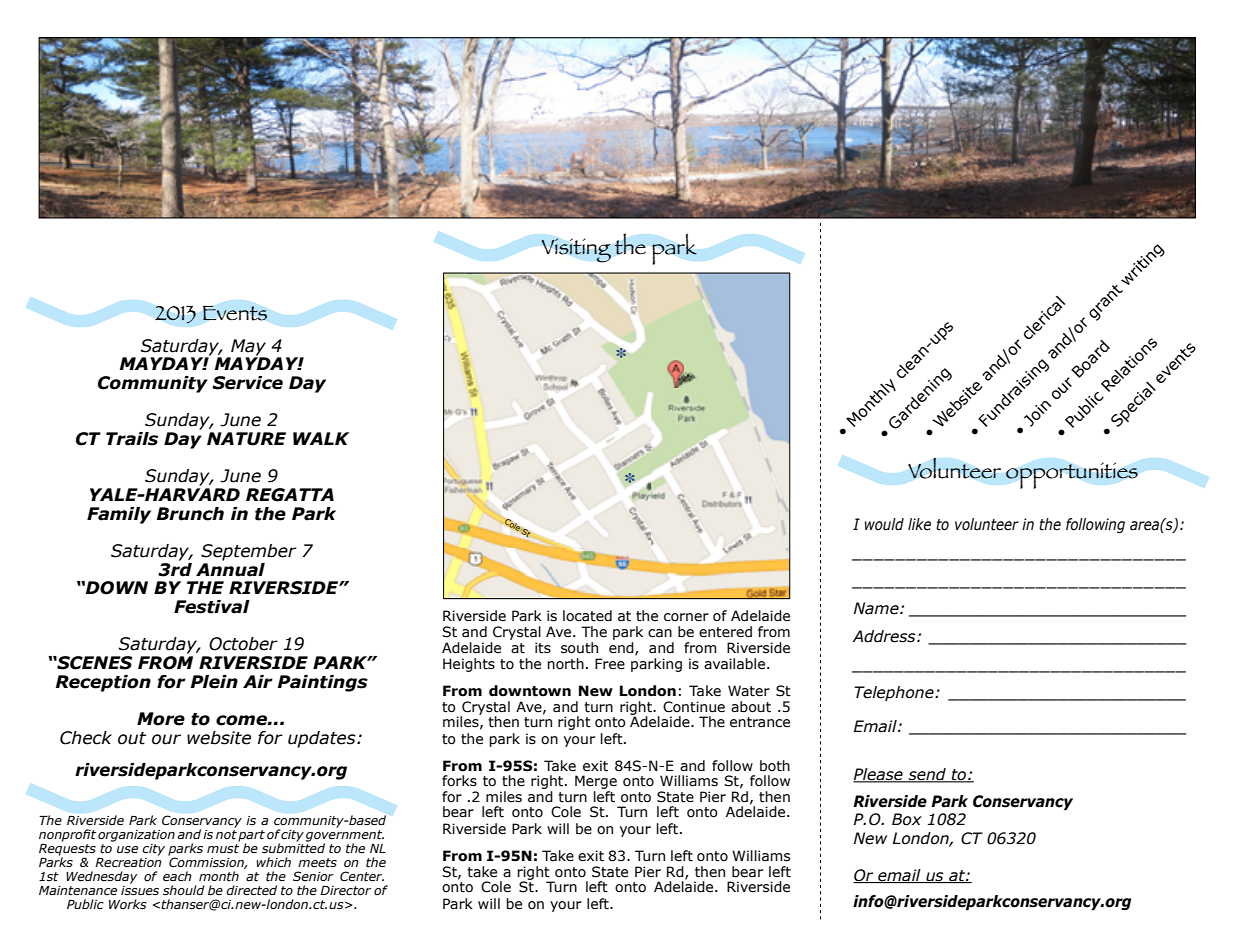 The width and height of the screenshot is (1233, 952). Describe the element at coordinates (1072, 475) in the screenshot. I see `opportunities` at that location.
